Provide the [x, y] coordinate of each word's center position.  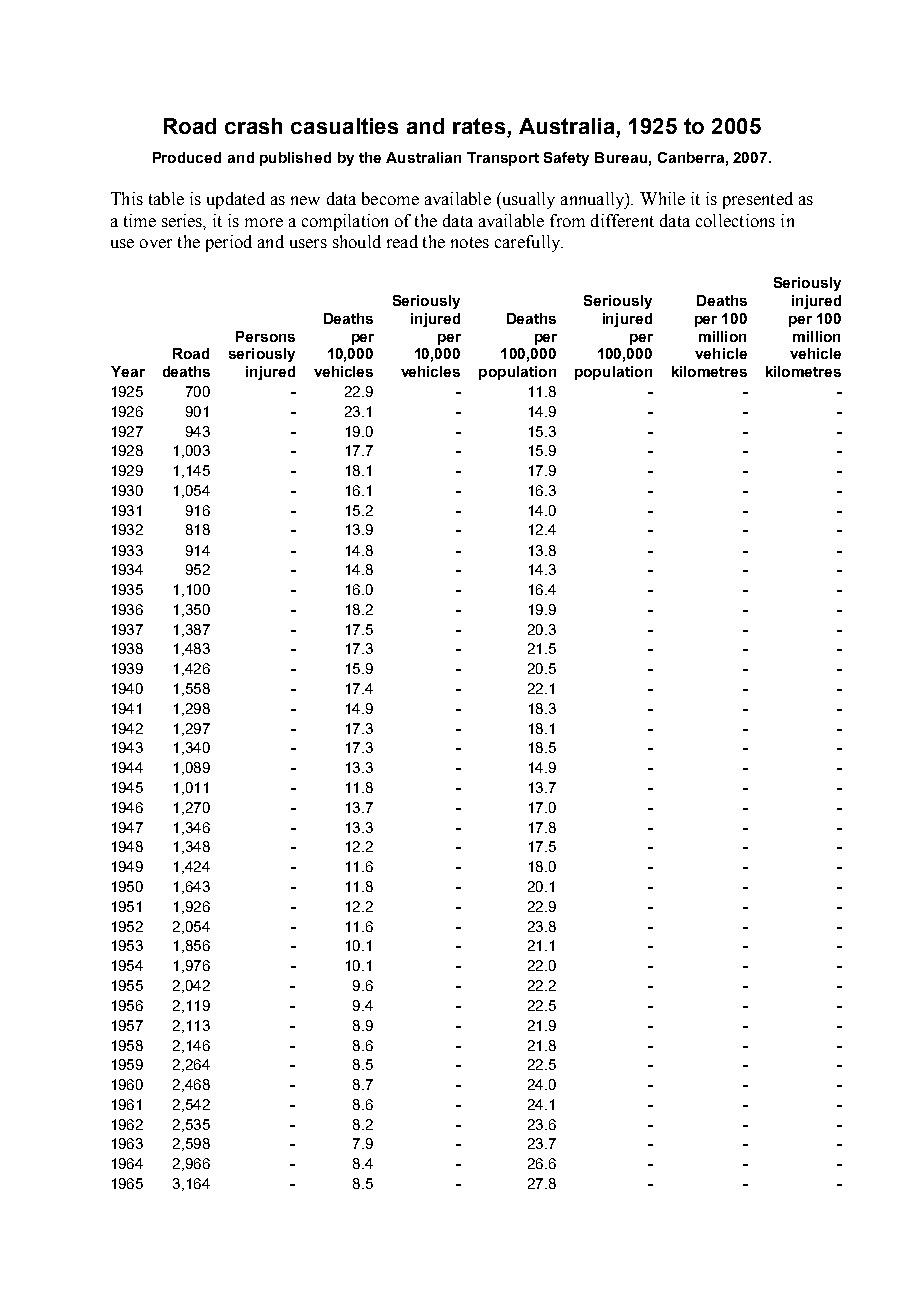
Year [128, 371]
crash [253, 126]
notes [470, 242]
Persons [265, 336]
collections [735, 220]
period [229, 243]
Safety [566, 159]
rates [479, 126]
